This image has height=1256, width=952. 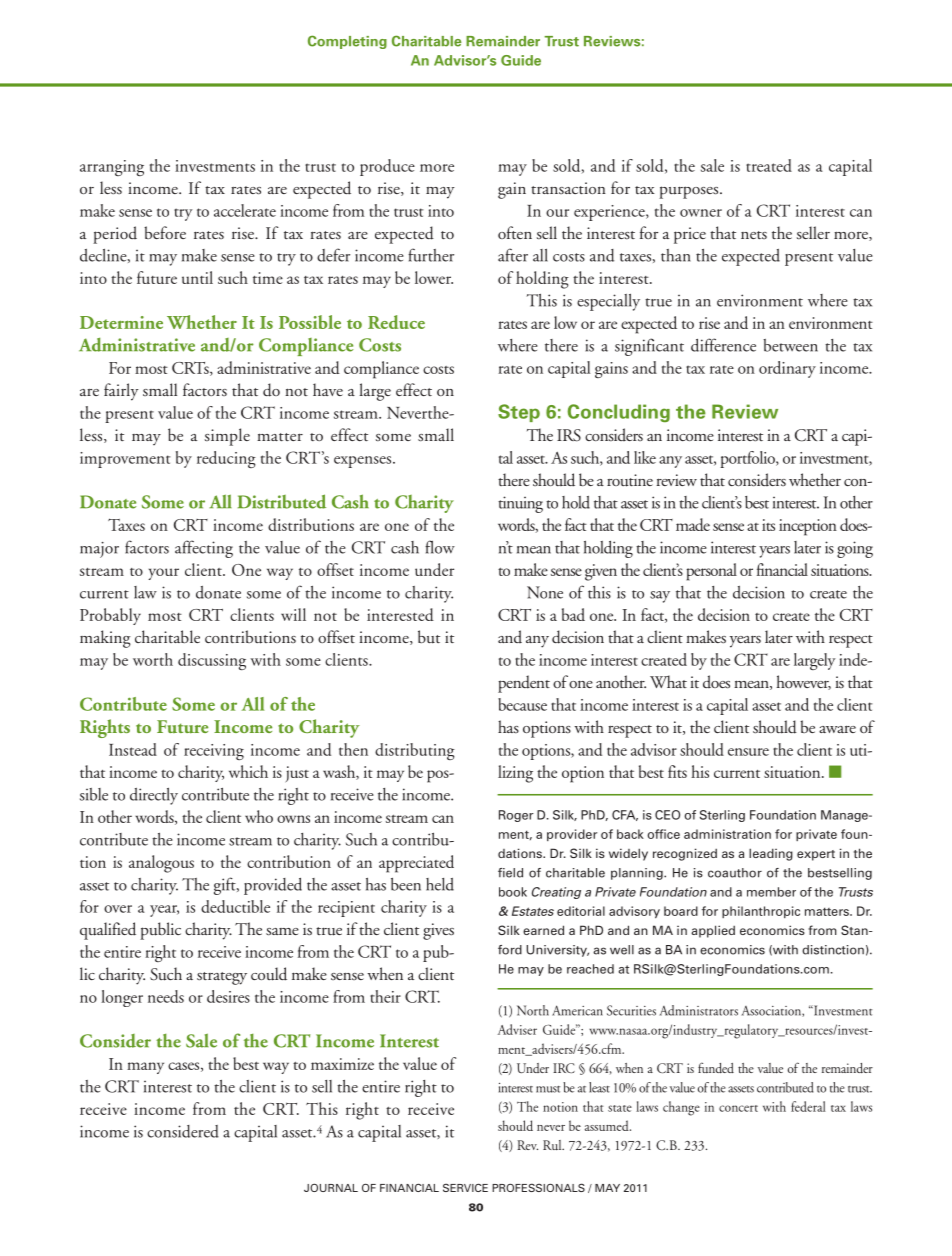 I want to click on personal, so click(x=711, y=572).
